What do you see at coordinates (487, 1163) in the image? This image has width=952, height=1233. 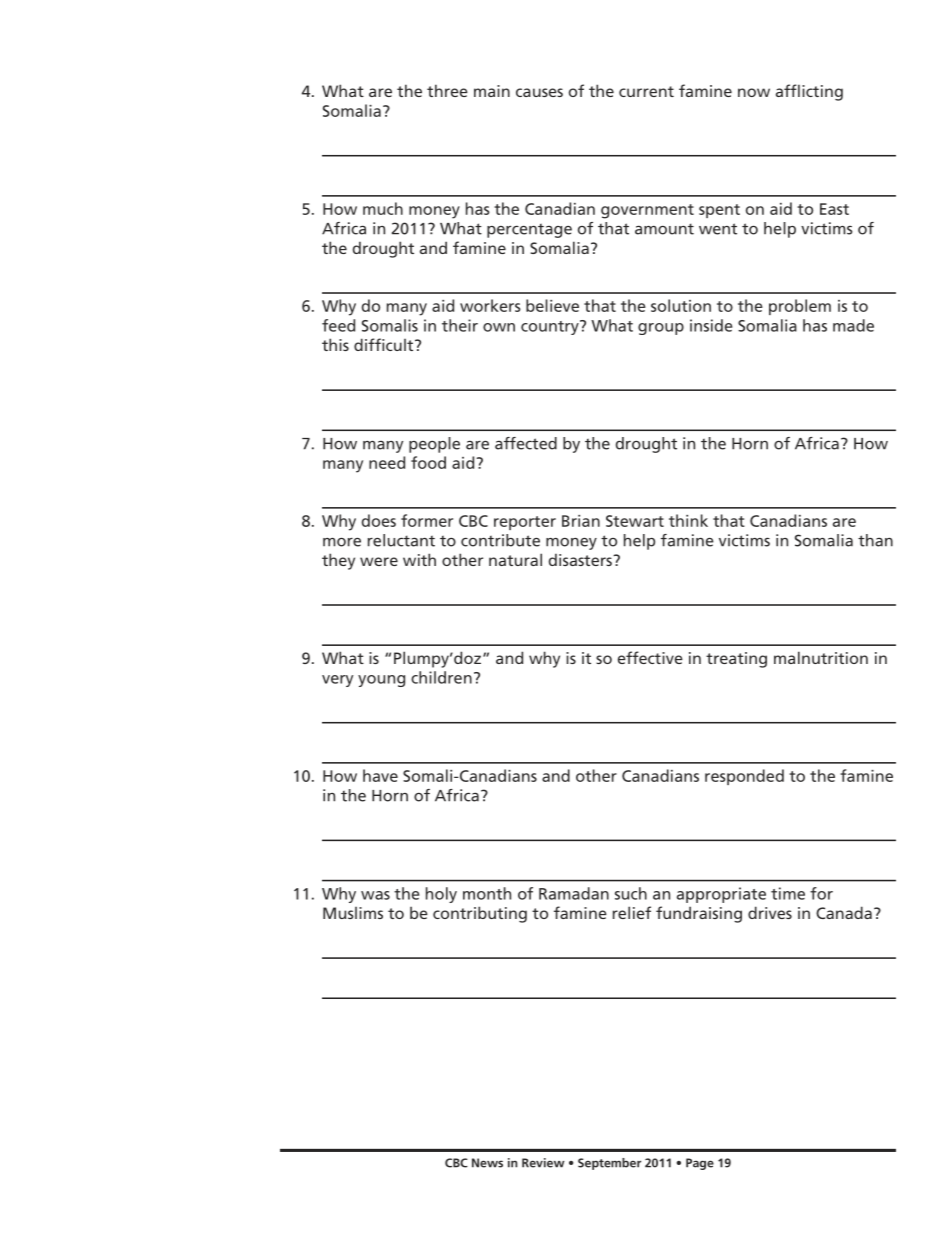 I see `News` at bounding box center [487, 1163].
